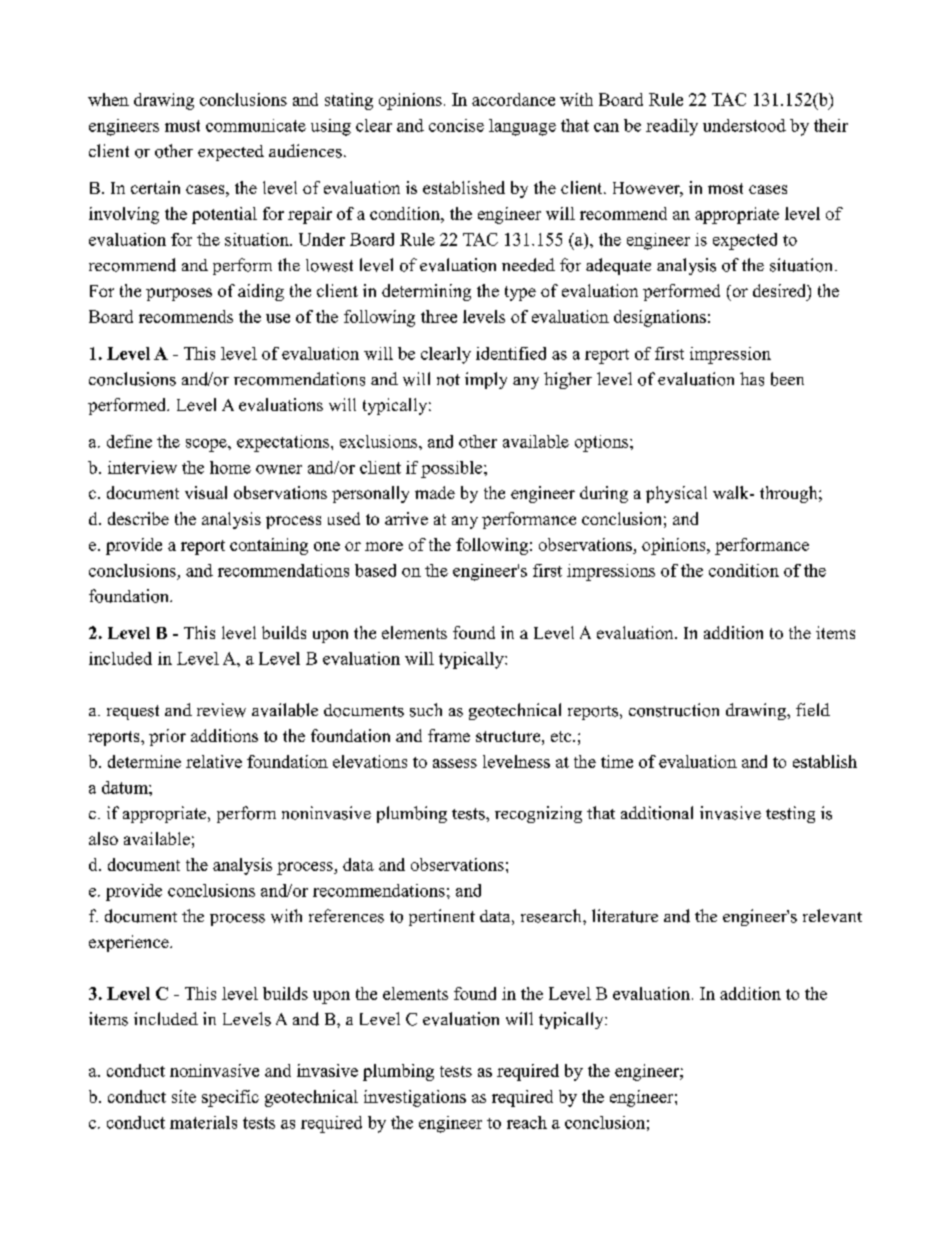 The width and height of the screenshot is (952, 1233). Describe the element at coordinates (813, 709) in the screenshot. I see `field` at that location.
